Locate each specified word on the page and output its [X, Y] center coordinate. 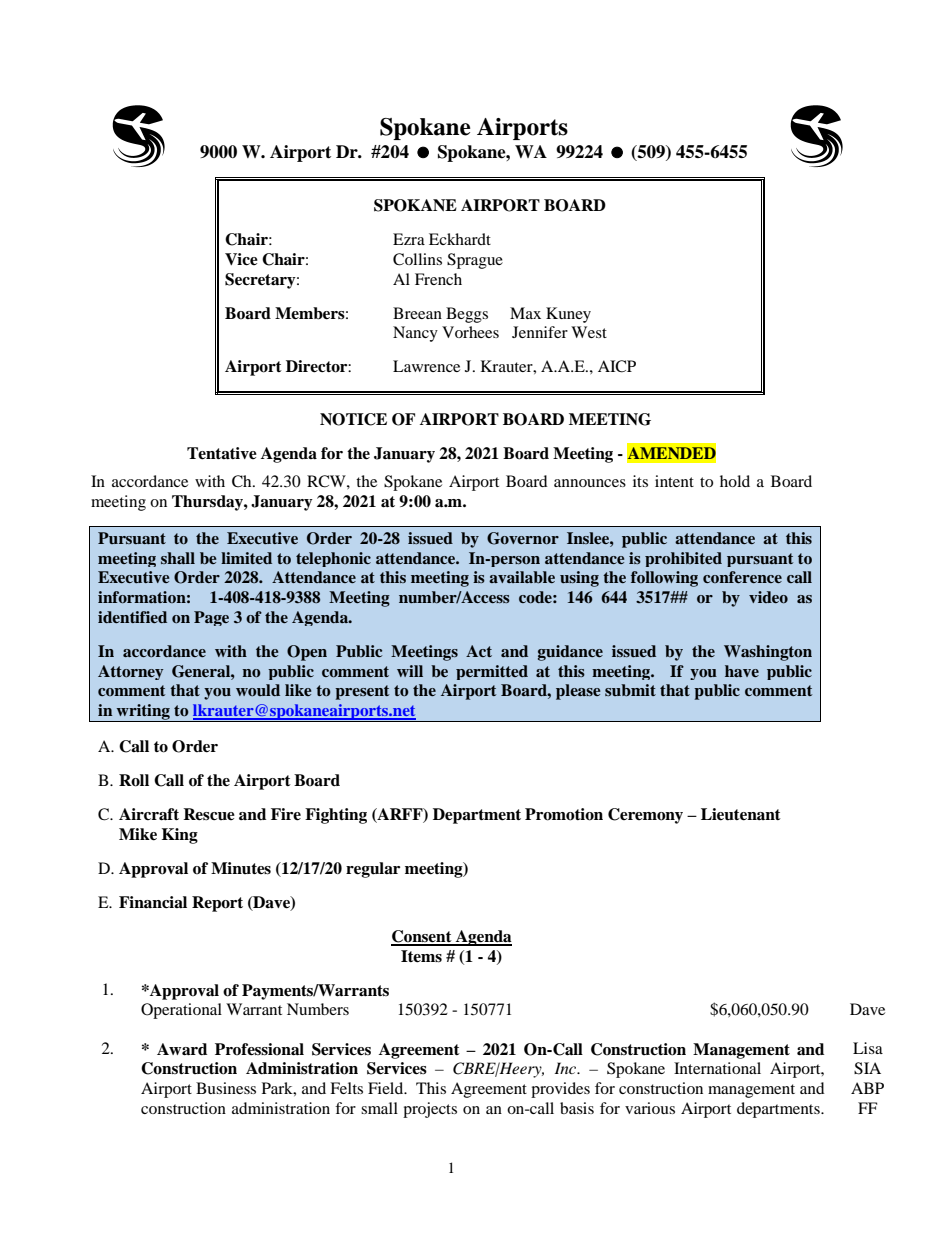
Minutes [241, 868]
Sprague [475, 261]
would [258, 690]
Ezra [409, 239]
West [589, 332]
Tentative [222, 453]
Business [226, 1088]
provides [560, 1090]
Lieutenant [741, 814]
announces [590, 483]
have [742, 671]
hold [735, 481]
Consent [422, 937]
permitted [492, 672]
